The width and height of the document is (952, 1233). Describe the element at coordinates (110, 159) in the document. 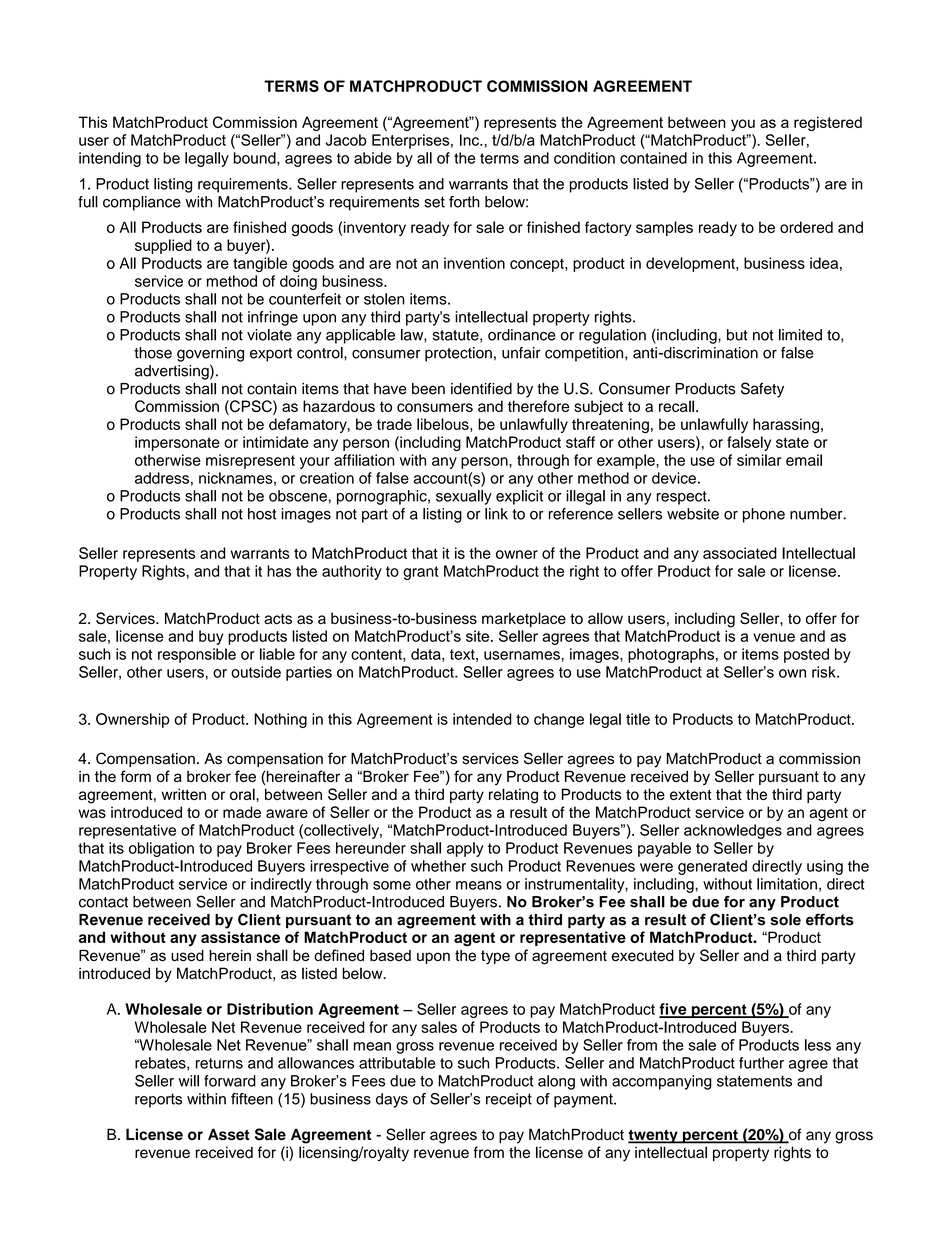

I see `intending` at that location.
